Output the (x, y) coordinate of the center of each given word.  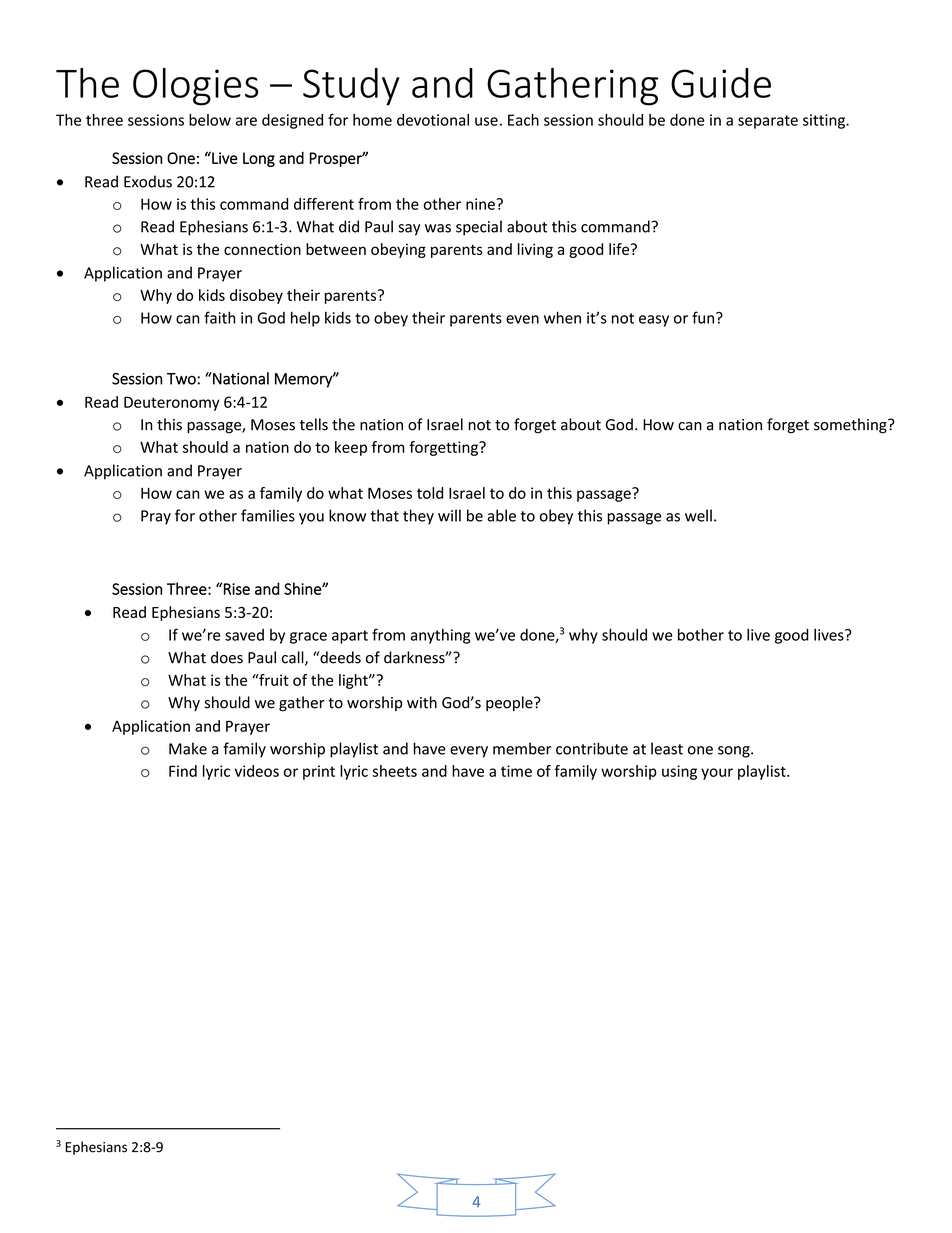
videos (257, 771)
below (210, 120)
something (851, 426)
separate (768, 122)
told (430, 493)
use (486, 121)
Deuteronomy (172, 403)
